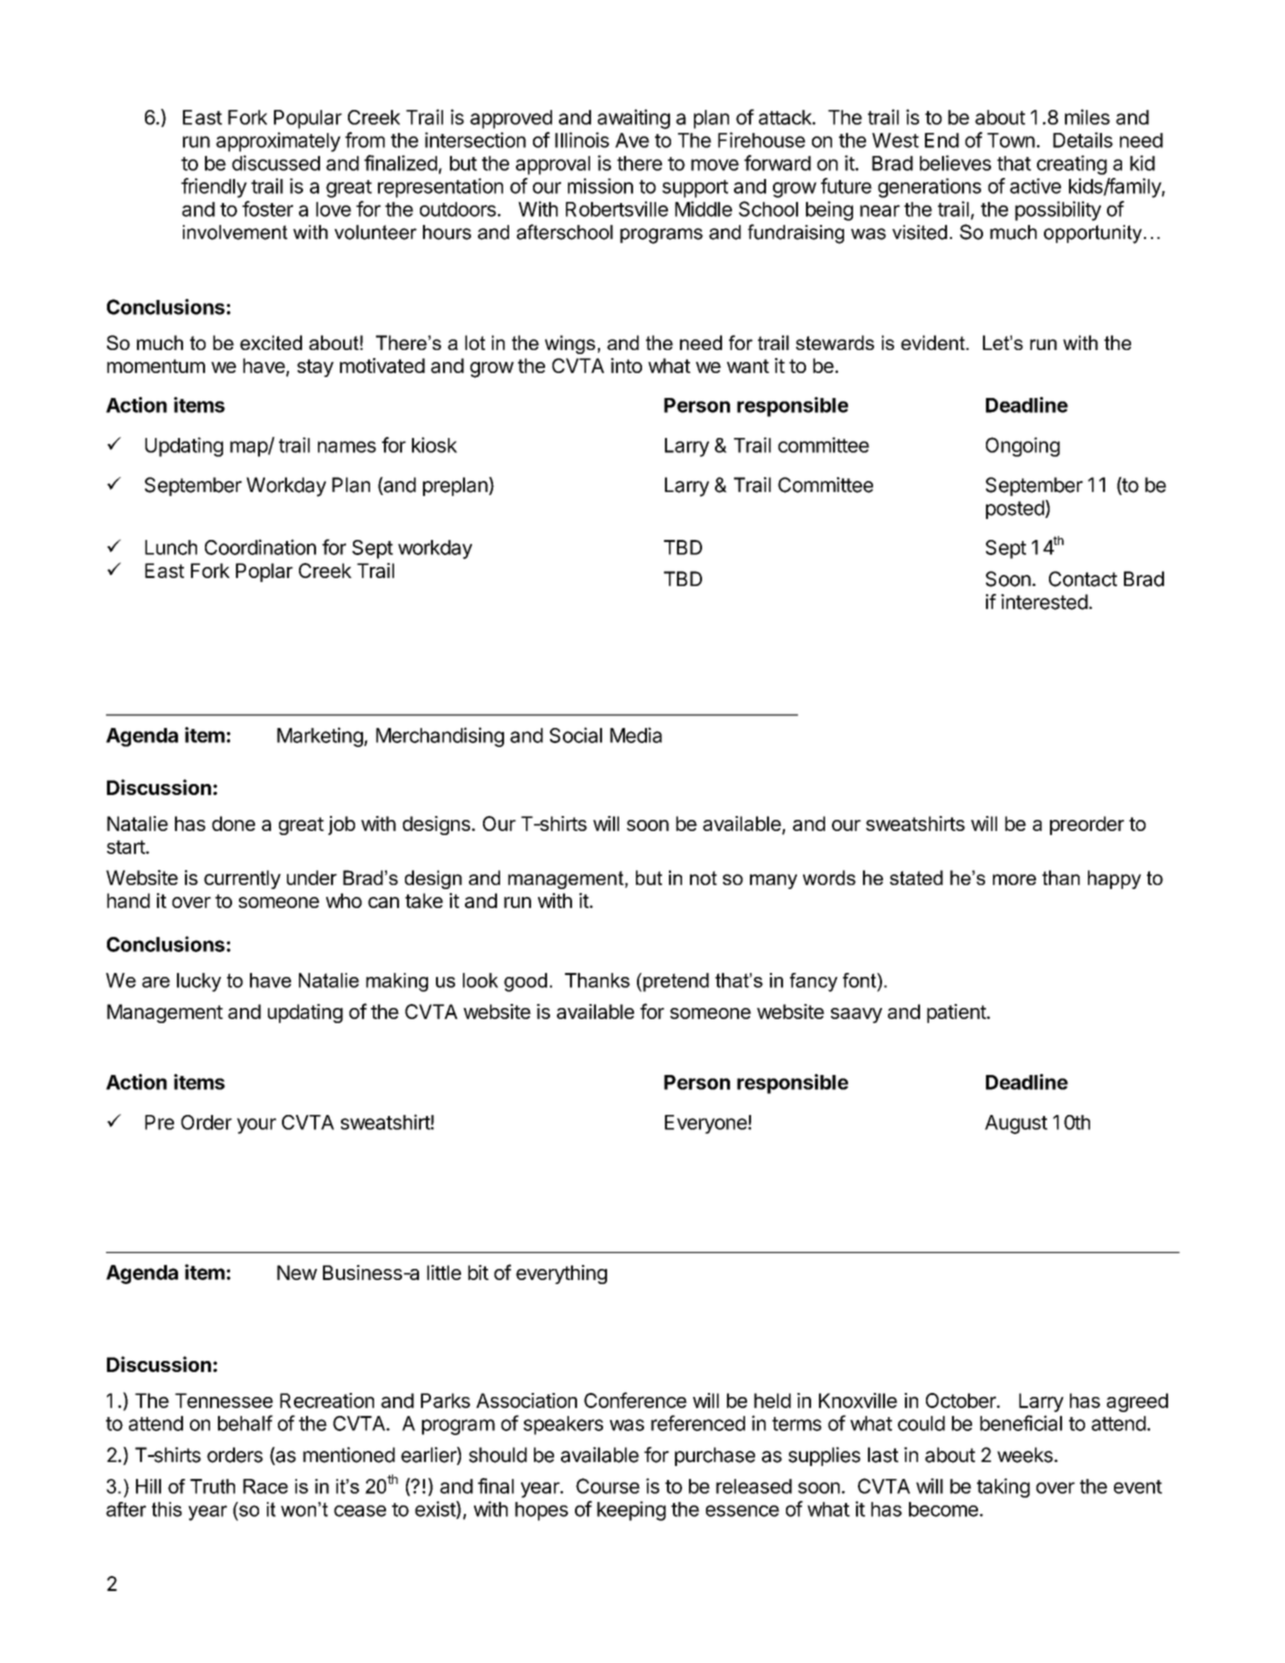 The width and height of the screenshot is (1285, 1663). What do you see at coordinates (1016, 509) in the screenshot?
I see `posted` at bounding box center [1016, 509].
